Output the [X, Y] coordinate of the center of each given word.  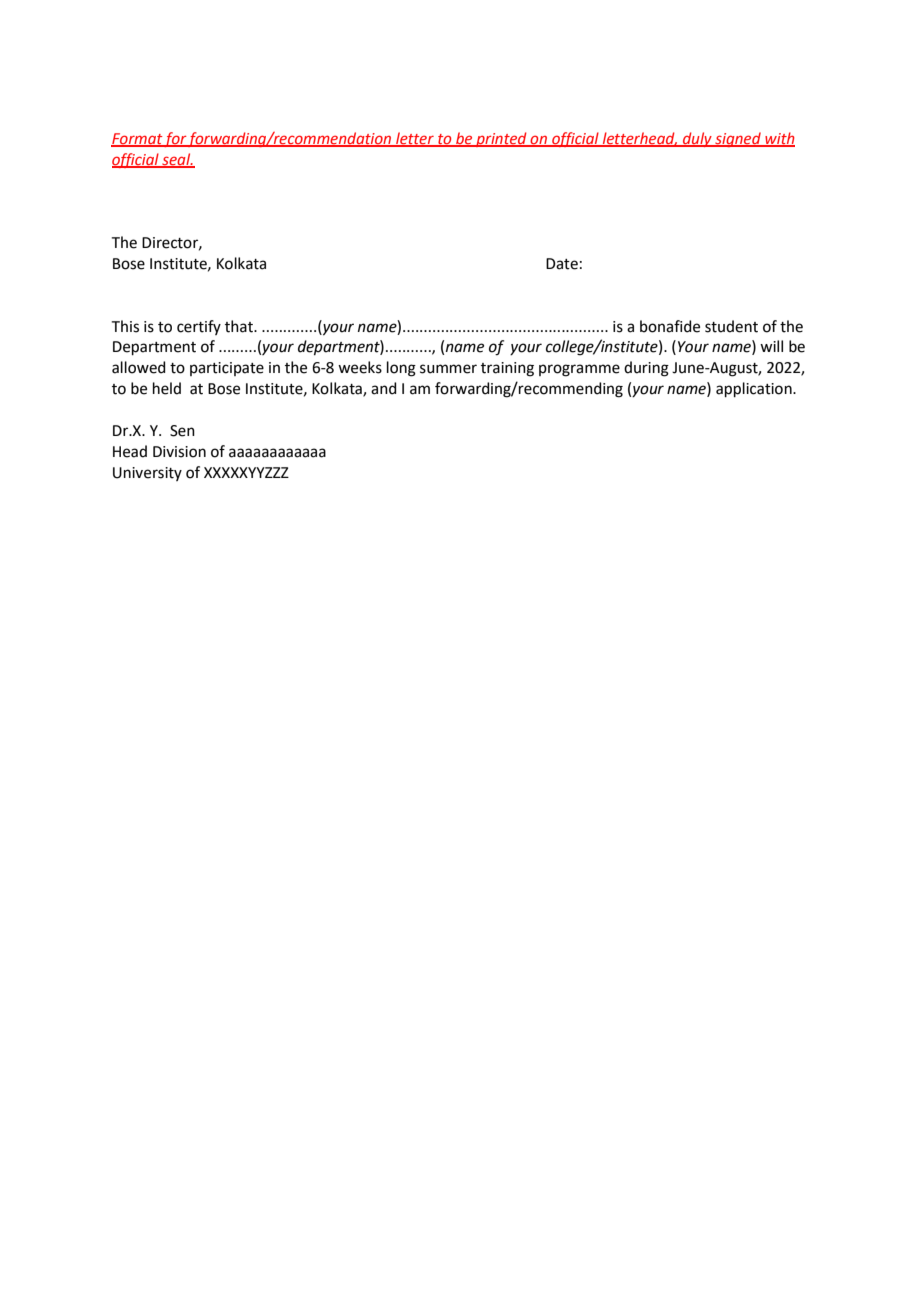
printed [501, 139]
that [240, 326]
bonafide [670, 326]
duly [697, 139]
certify [199, 327]
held [167, 388]
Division [179, 452]
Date [562, 264]
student [731, 326]
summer [448, 369]
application [755, 389]
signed [738, 139]
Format [137, 139]
